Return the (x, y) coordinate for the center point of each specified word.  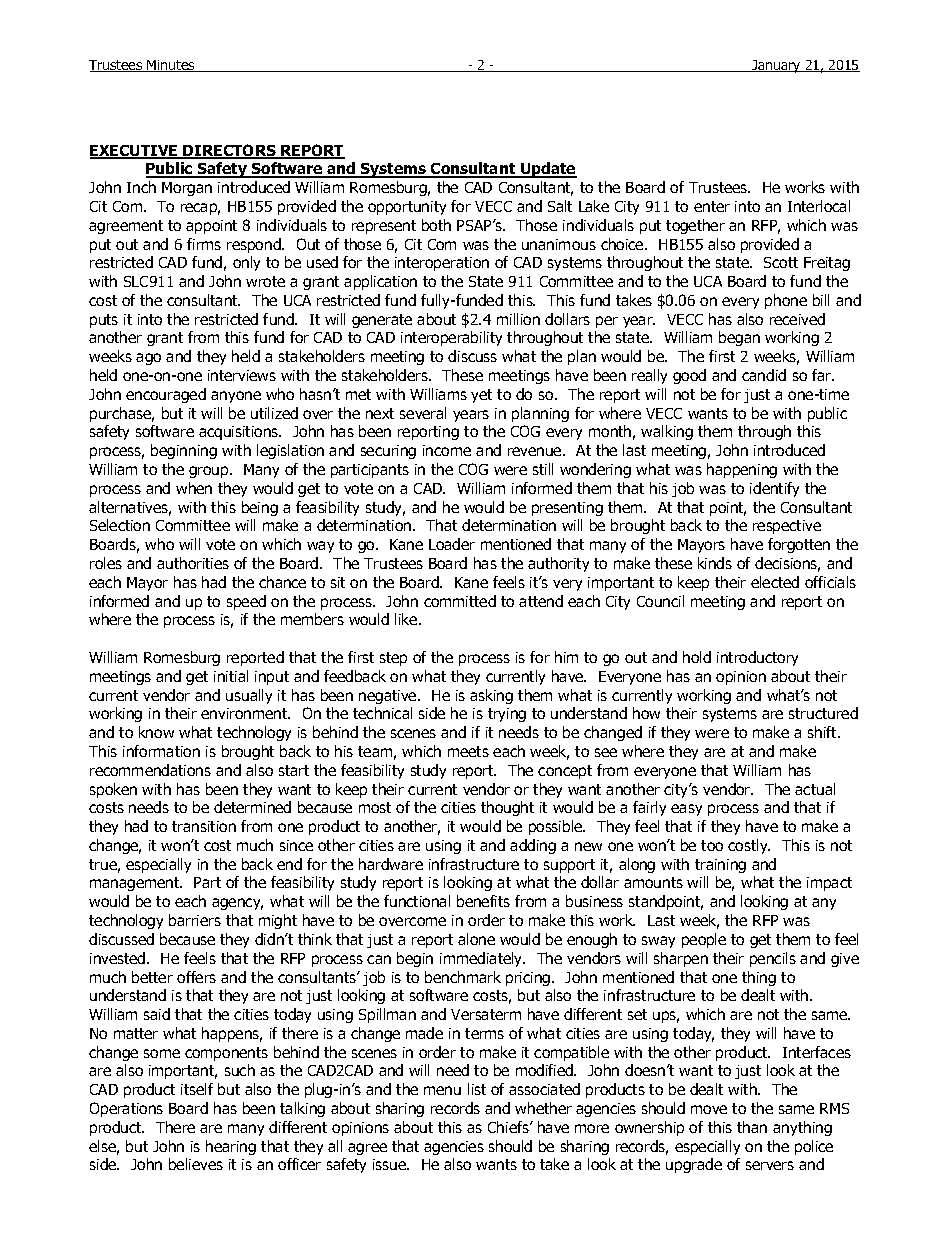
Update (548, 170)
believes (196, 1164)
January (776, 66)
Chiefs (509, 1127)
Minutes (171, 66)
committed (460, 601)
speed (246, 602)
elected (775, 582)
